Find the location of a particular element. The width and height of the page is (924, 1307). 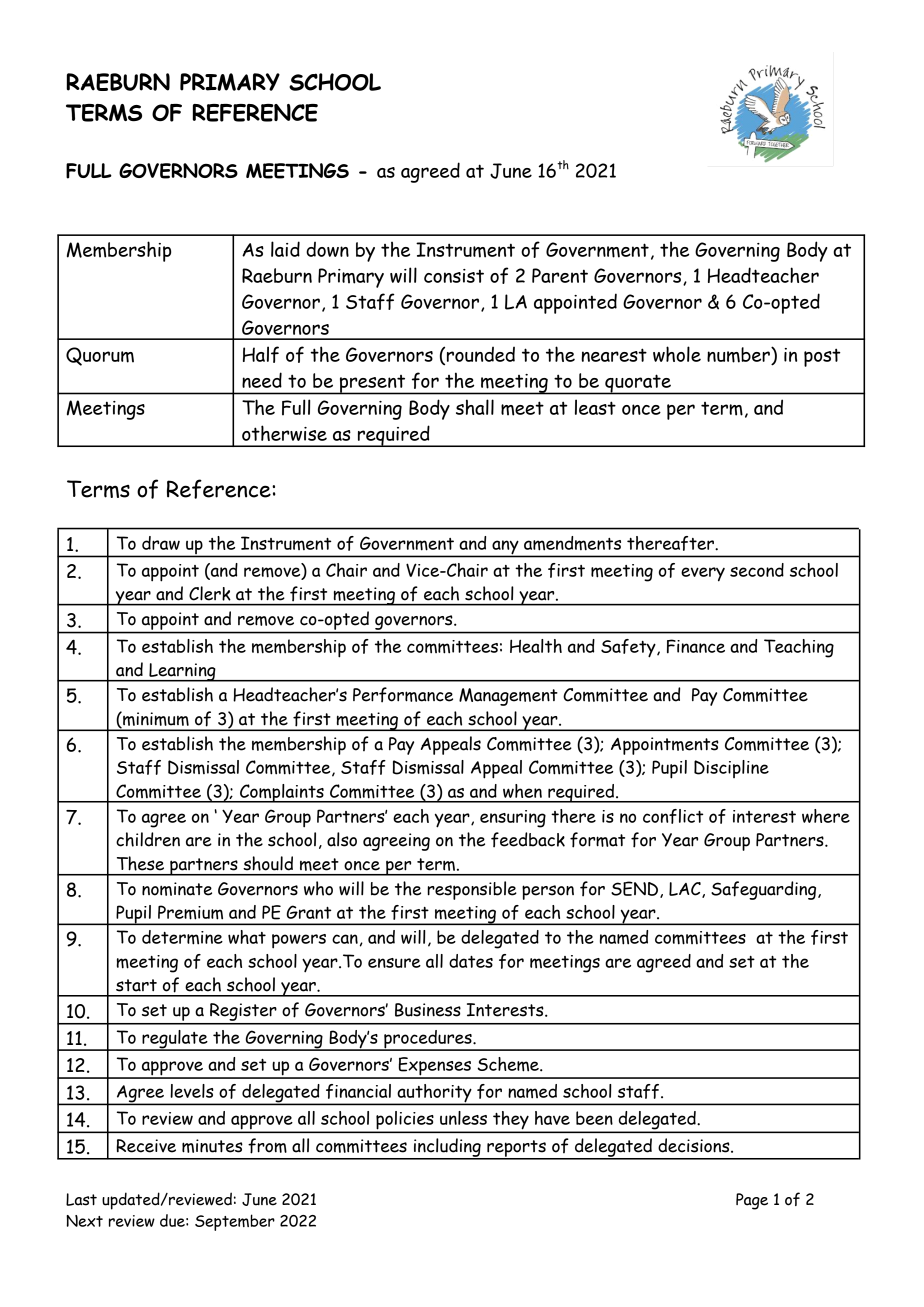

Discipline is located at coordinates (731, 769).
